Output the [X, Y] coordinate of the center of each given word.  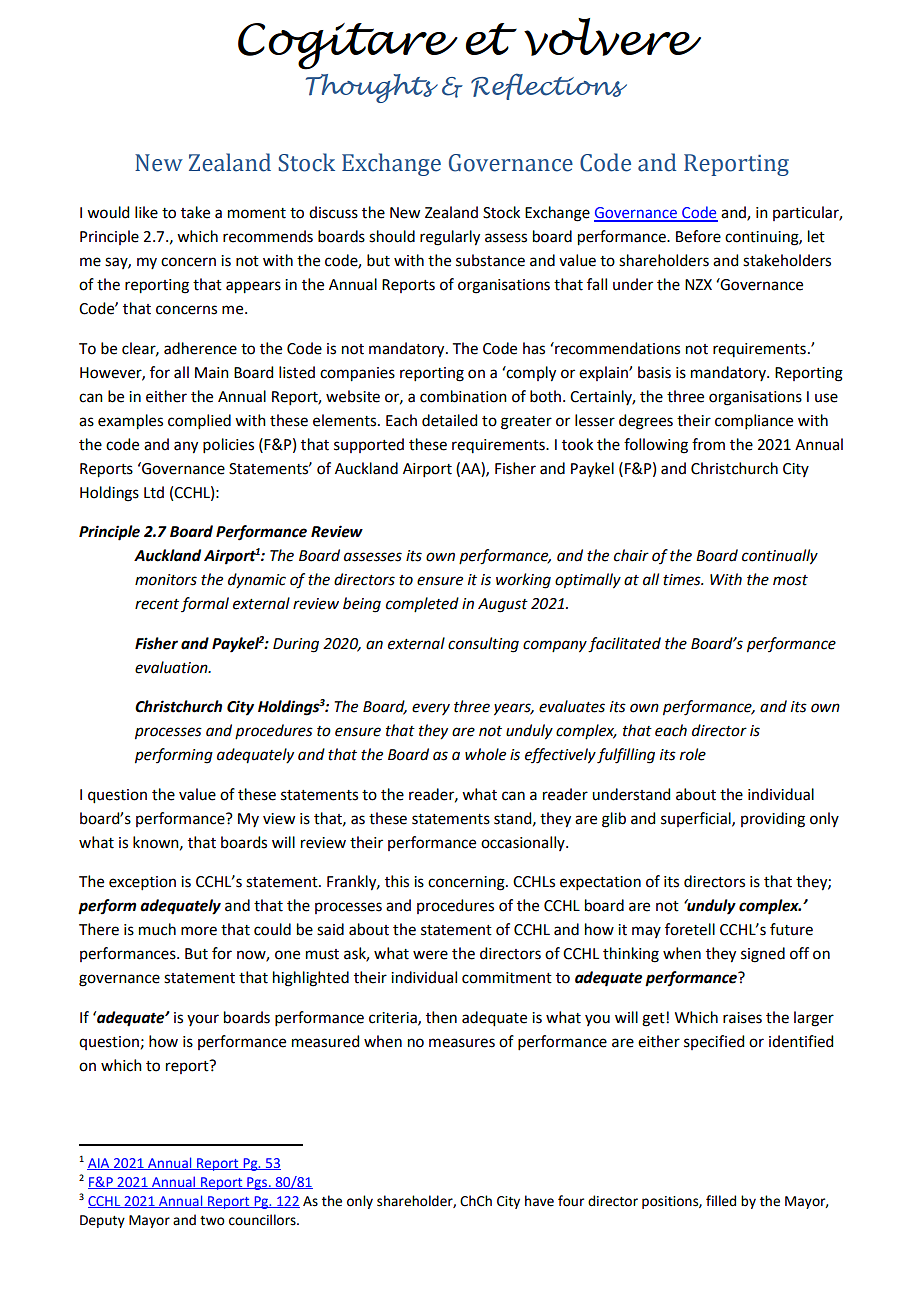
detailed [449, 420]
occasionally [524, 843]
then [441, 1017]
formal [205, 604]
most [790, 580]
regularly [450, 238]
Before [698, 236]
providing [773, 820]
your [203, 1020]
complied [199, 421]
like [146, 212]
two [212, 1221]
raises [742, 1018]
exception [142, 883]
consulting [483, 645]
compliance [754, 421]
